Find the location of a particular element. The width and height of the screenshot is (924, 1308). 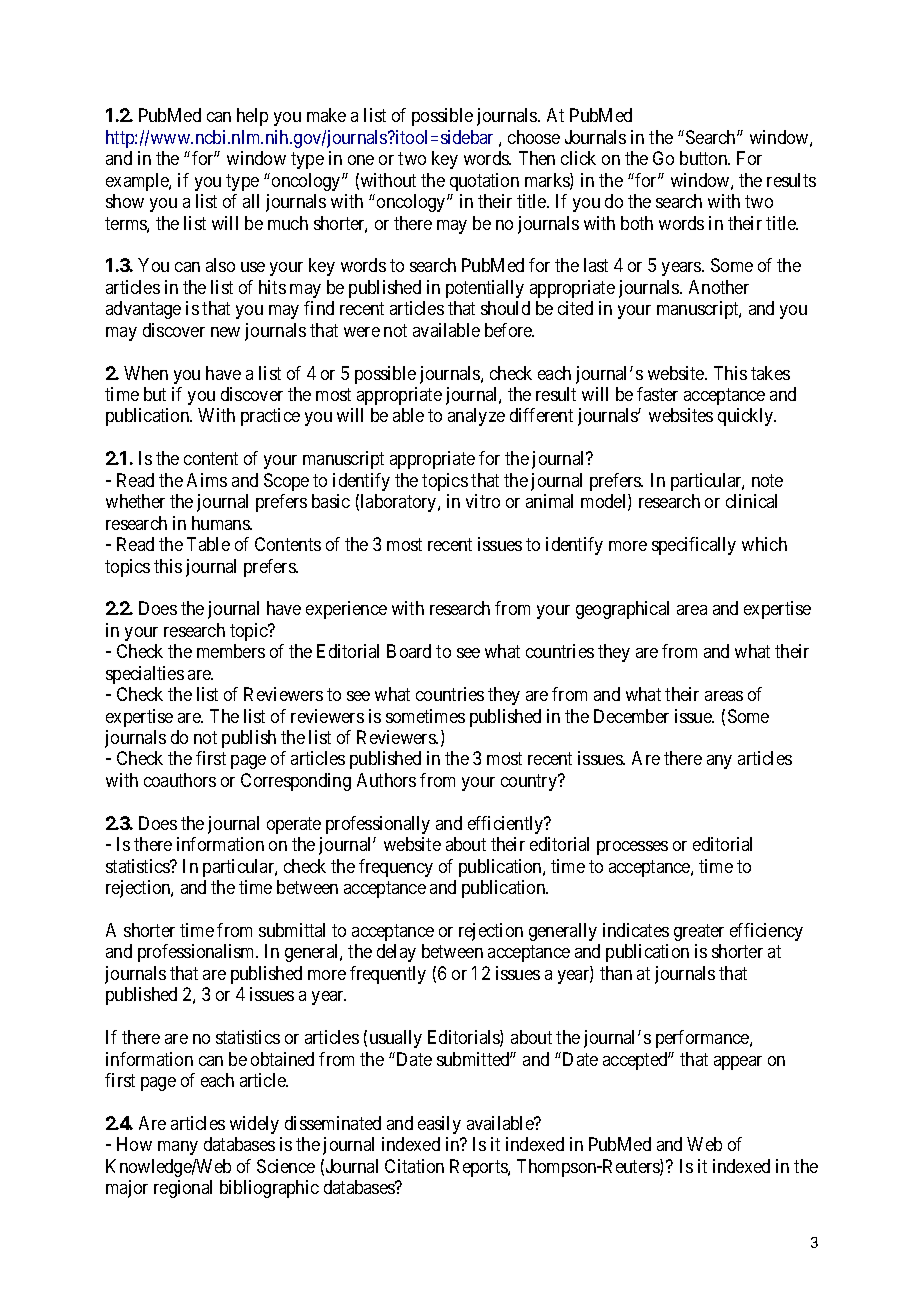

quotation is located at coordinates (484, 182).
